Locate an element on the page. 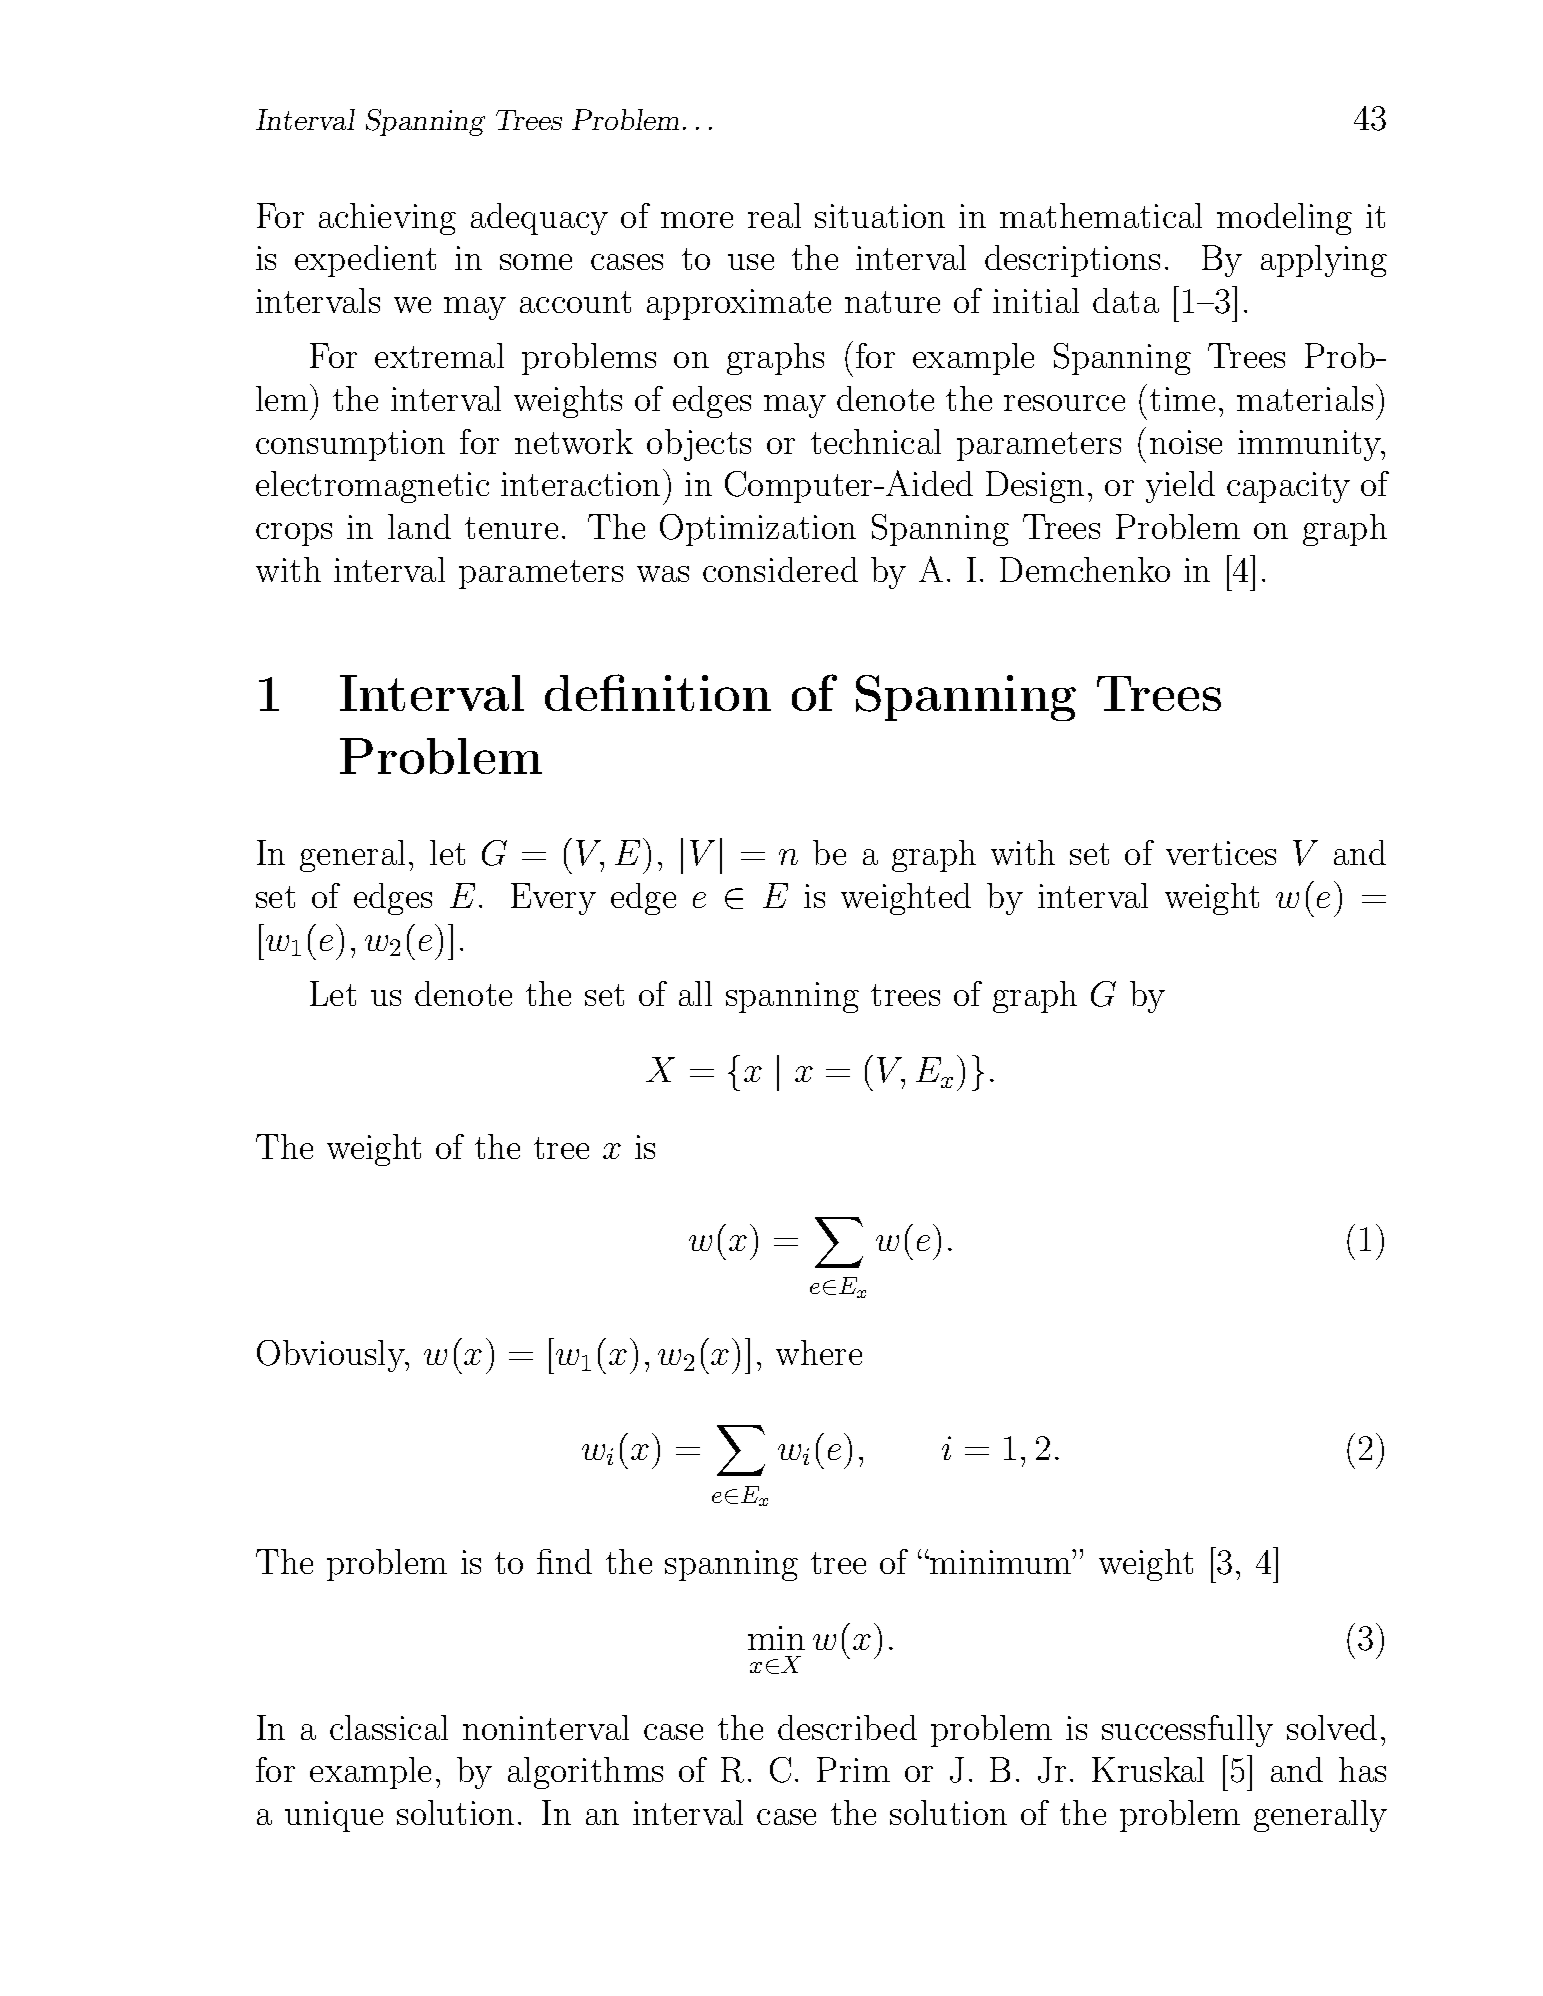 This page has height=1996, width=1543. successfully is located at coordinates (1187, 1731).
